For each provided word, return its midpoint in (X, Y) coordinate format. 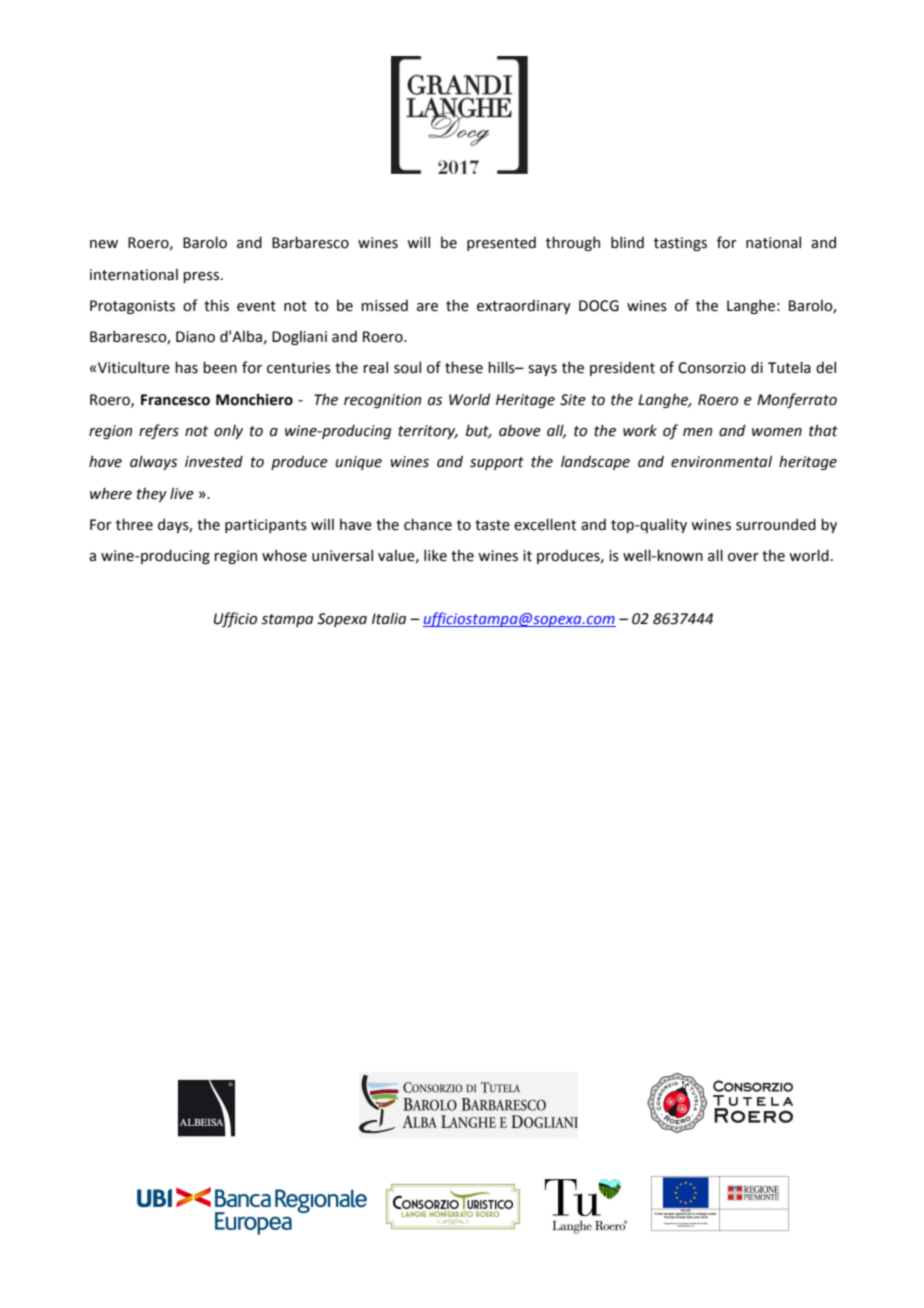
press (201, 277)
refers (159, 431)
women (777, 432)
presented (501, 243)
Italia (389, 618)
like (435, 555)
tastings (680, 244)
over (743, 557)
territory (428, 432)
